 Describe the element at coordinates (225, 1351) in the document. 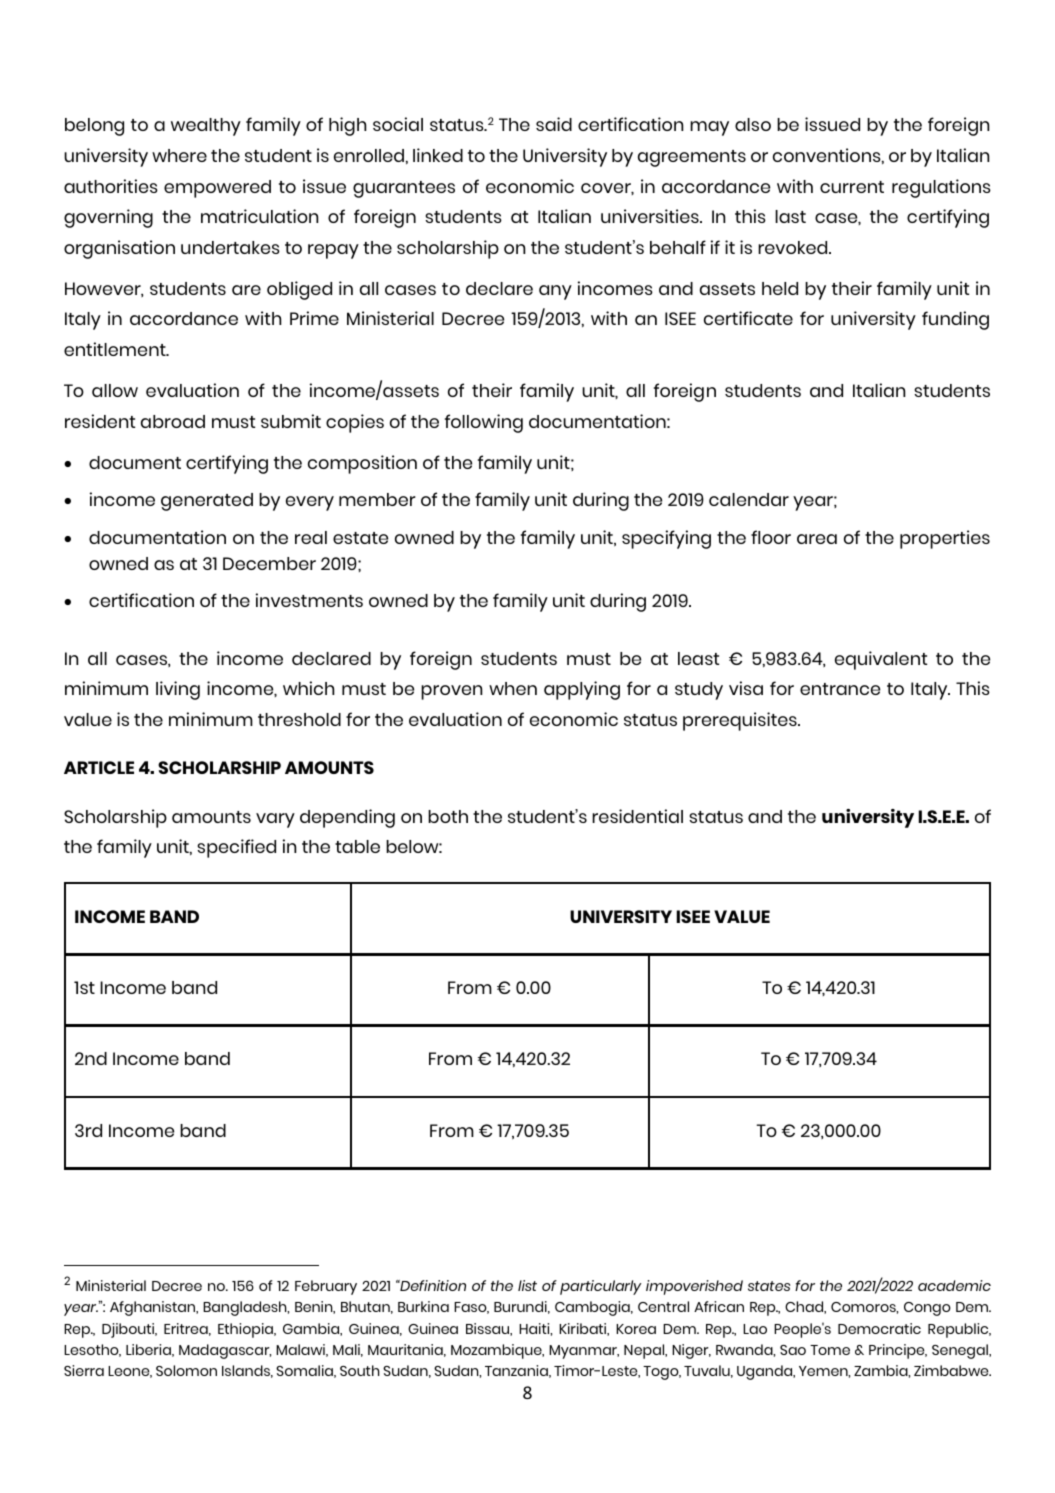

I see `Madagascar` at that location.
